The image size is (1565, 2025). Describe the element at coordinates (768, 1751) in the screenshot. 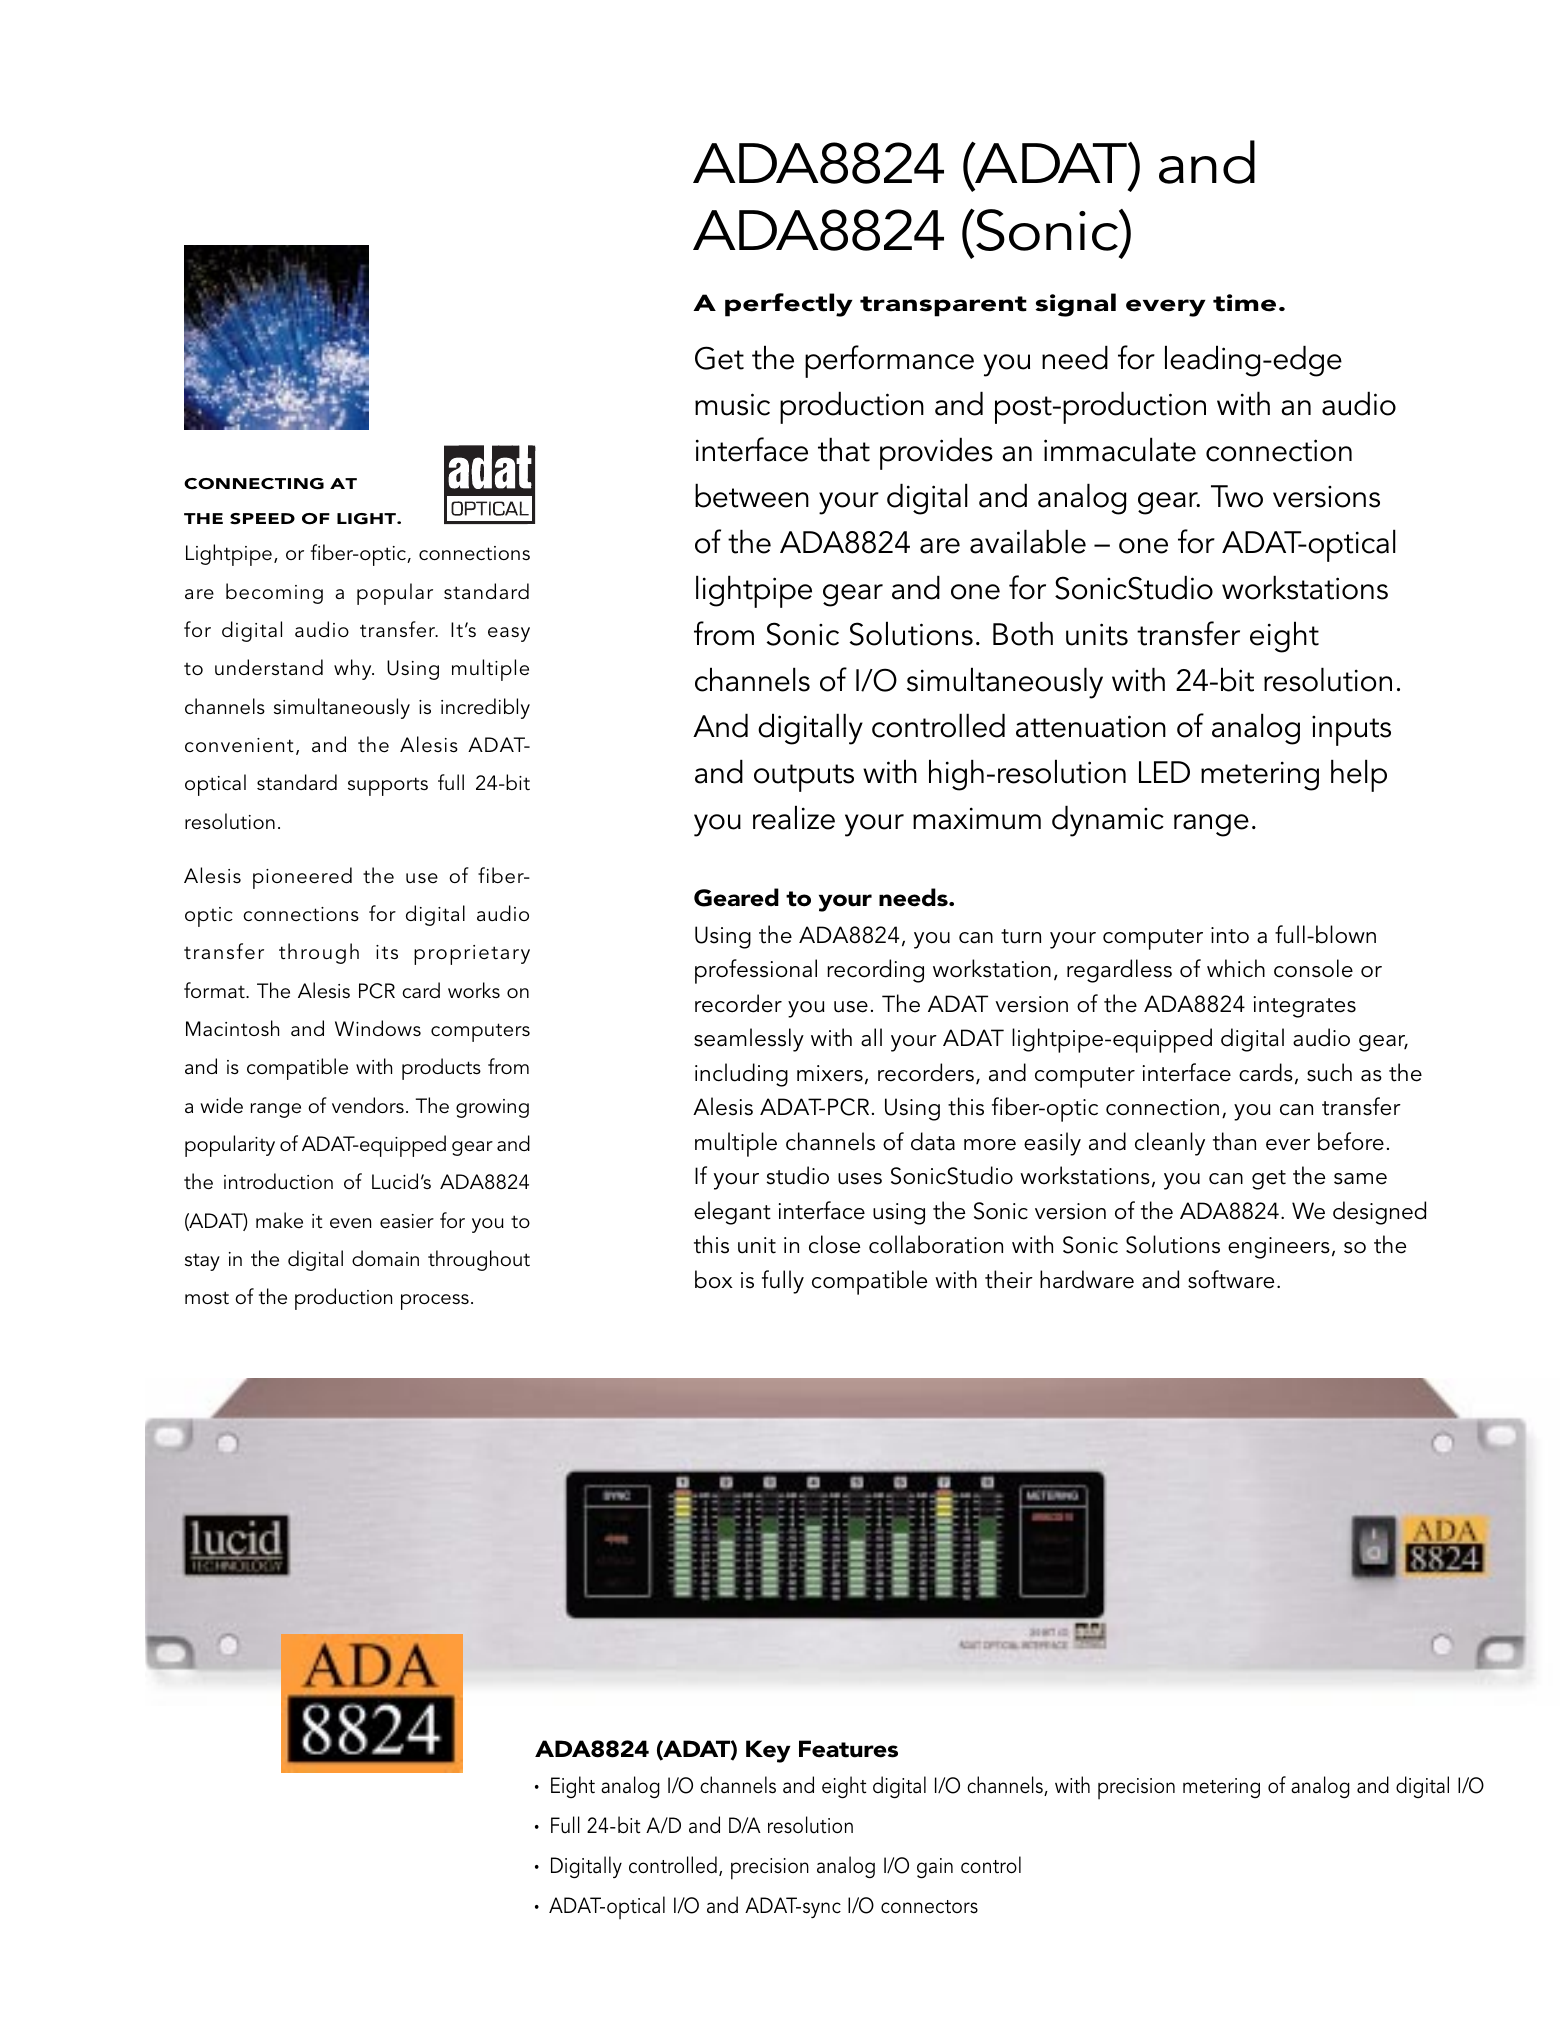

I see `Key` at that location.
